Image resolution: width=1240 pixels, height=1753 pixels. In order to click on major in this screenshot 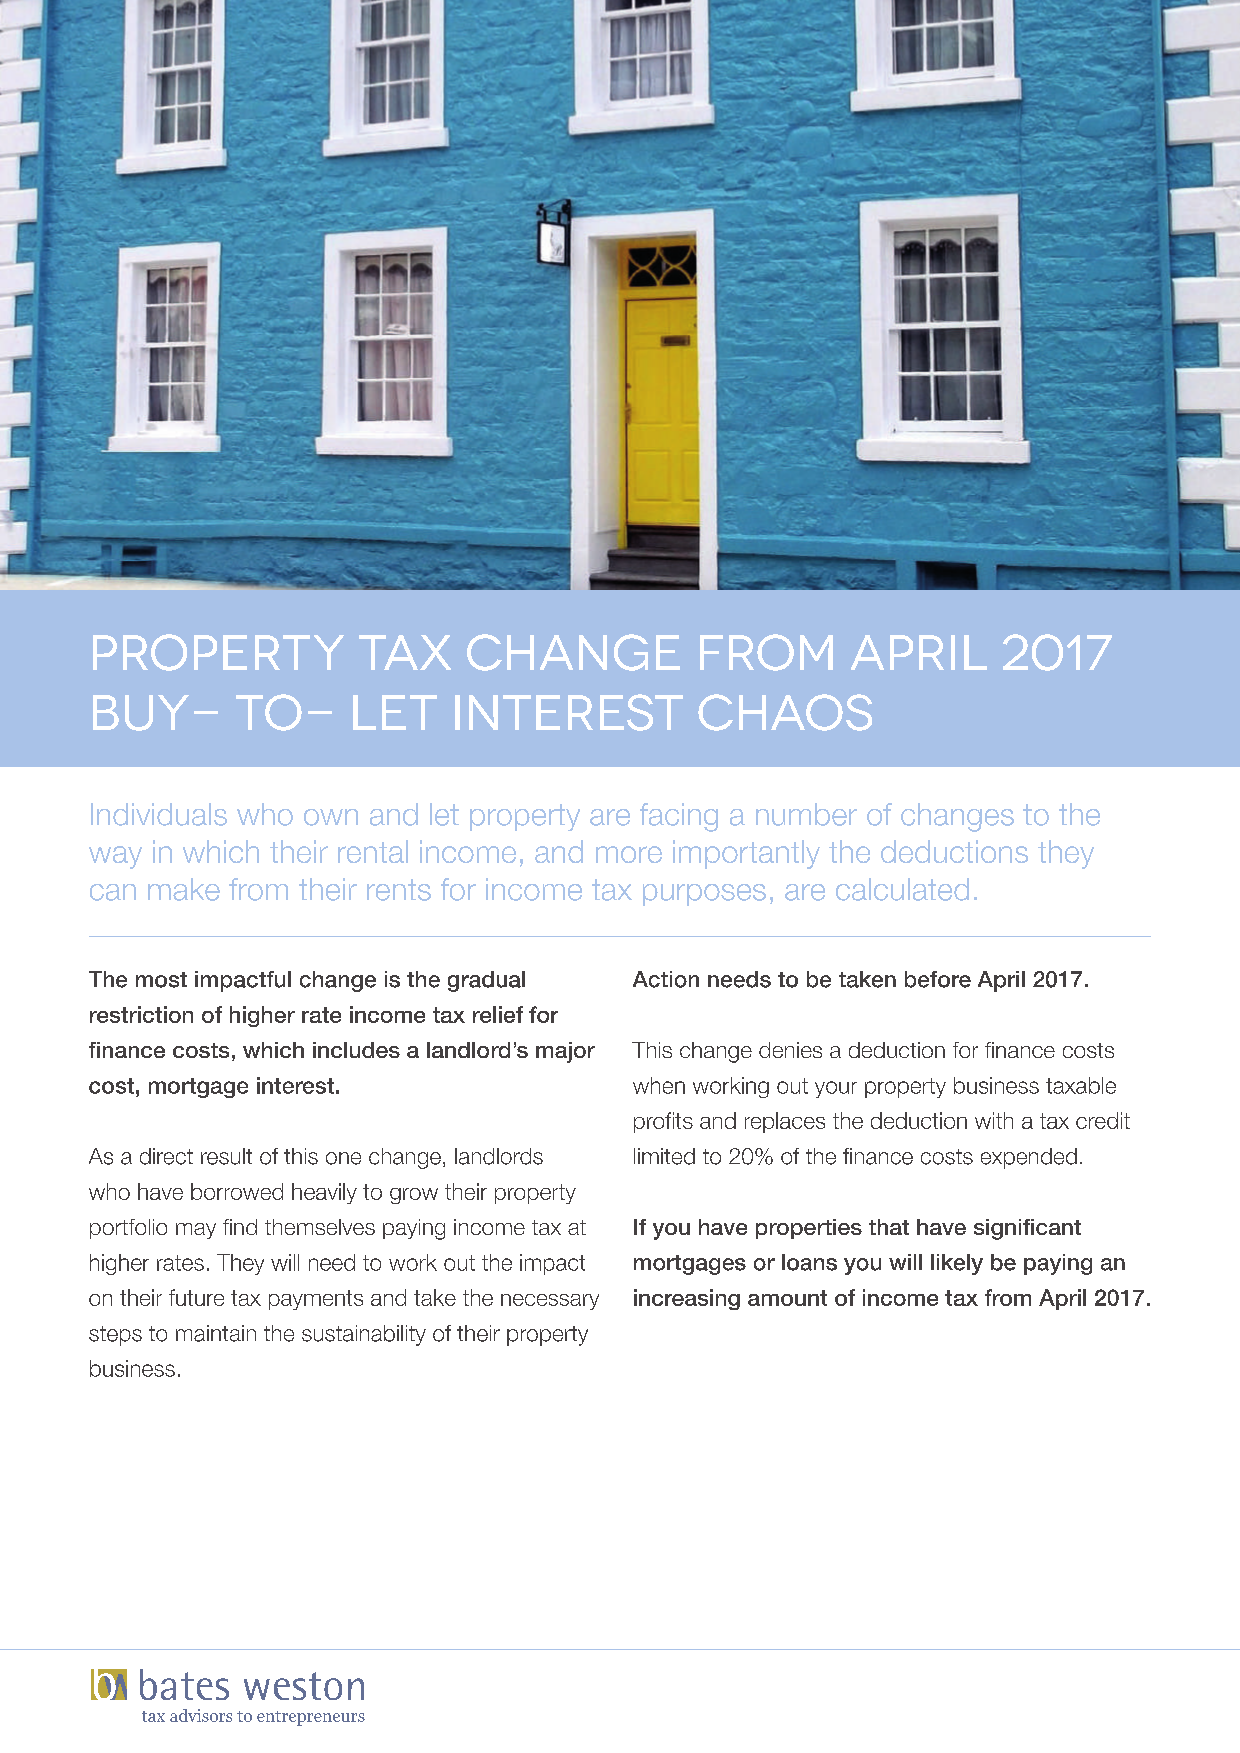, I will do `click(565, 1052)`.
